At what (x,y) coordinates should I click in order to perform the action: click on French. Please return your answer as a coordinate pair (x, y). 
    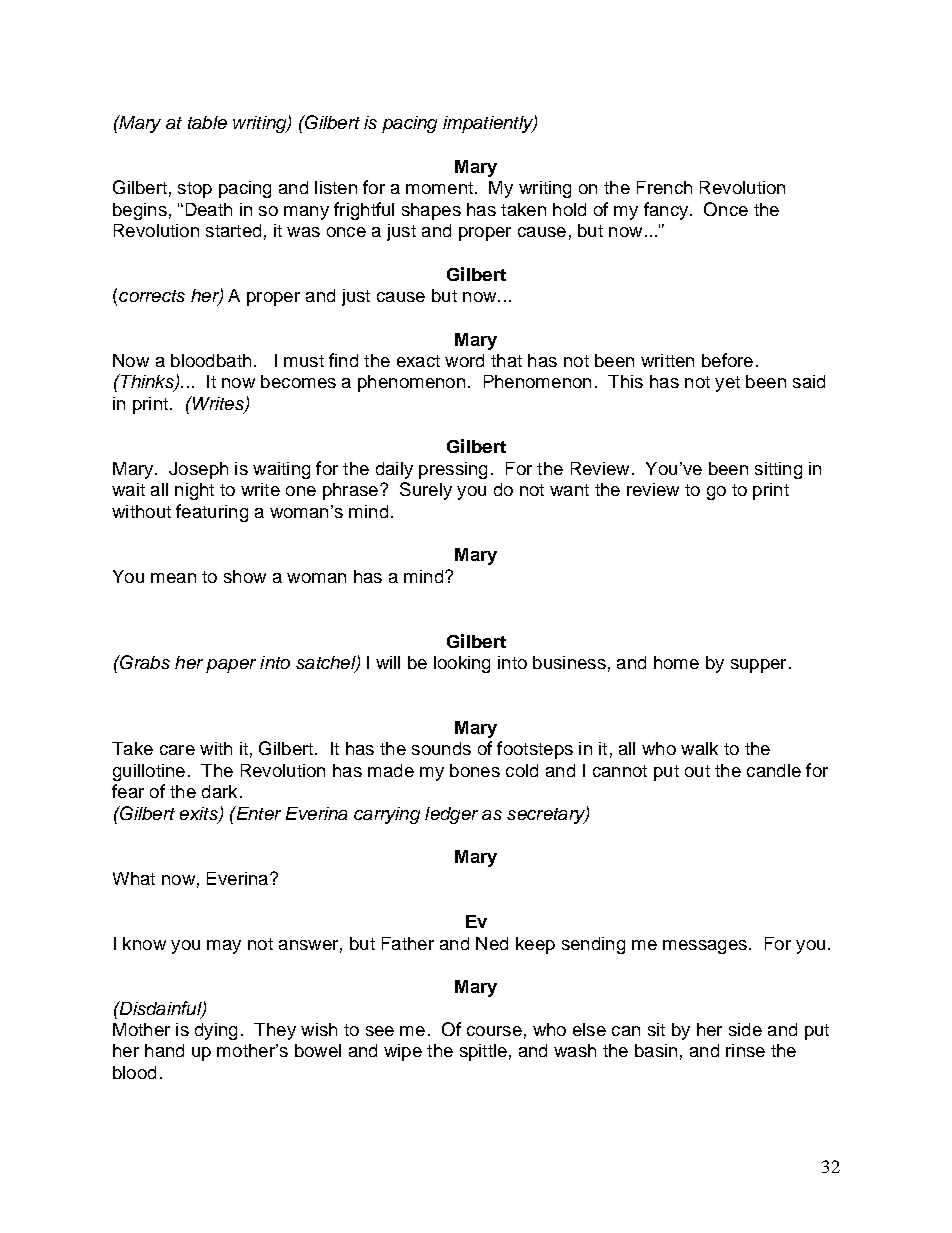
    Looking at the image, I should click on (664, 187).
